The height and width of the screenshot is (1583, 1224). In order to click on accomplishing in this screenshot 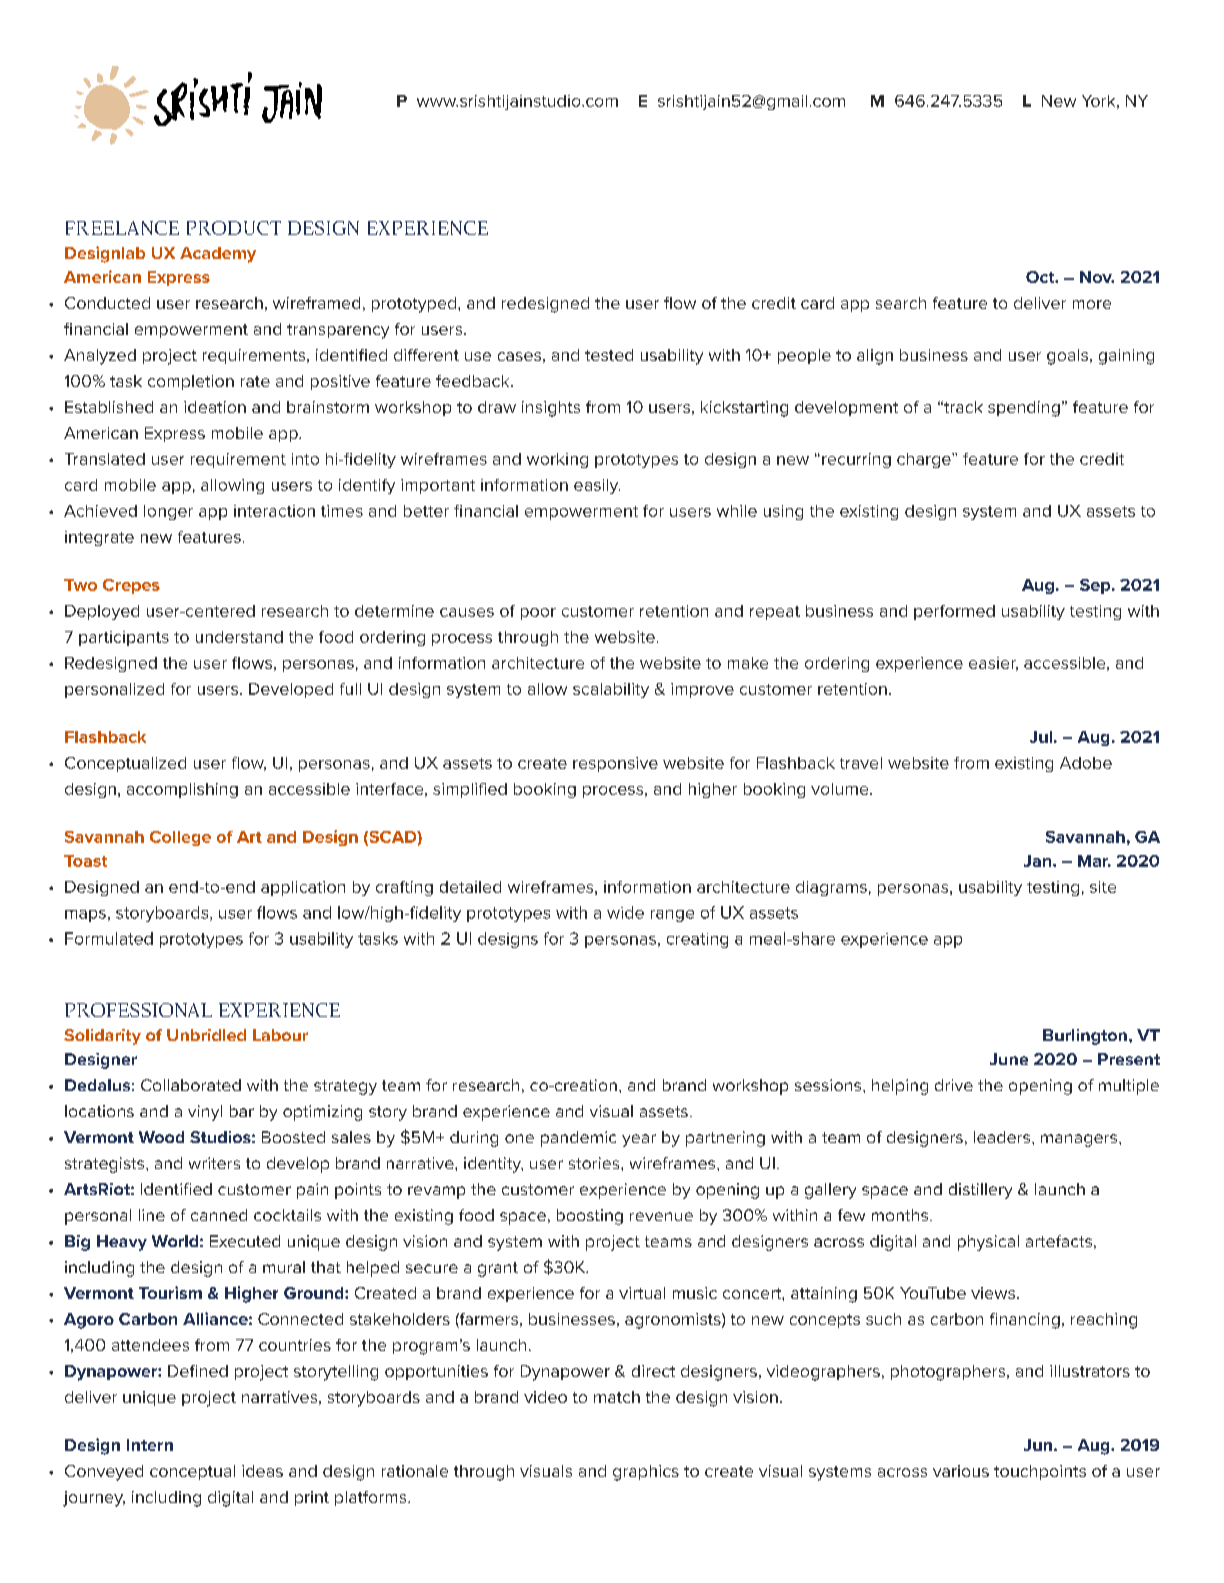, I will do `click(182, 790)`.
